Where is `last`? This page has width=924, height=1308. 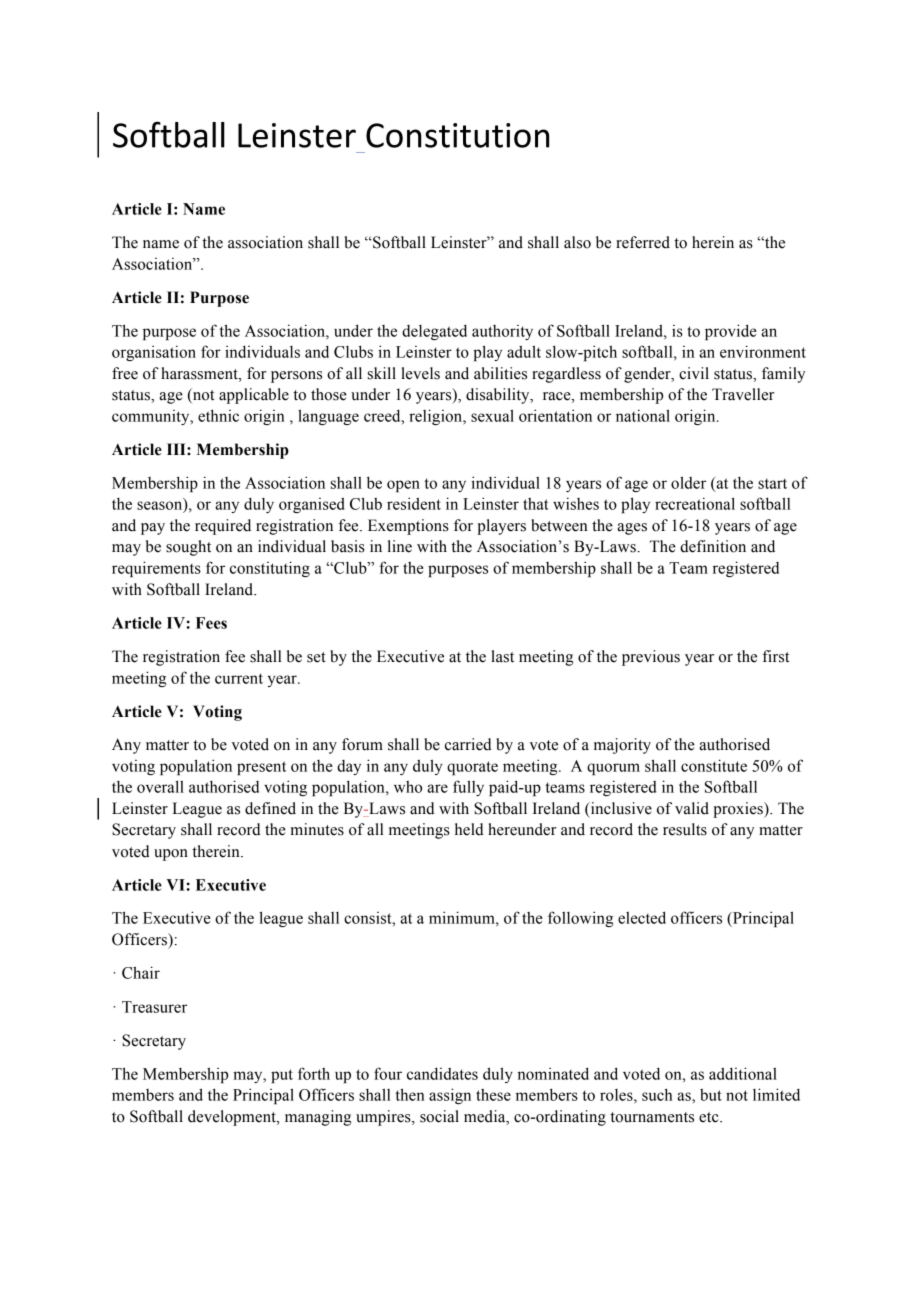
last is located at coordinates (502, 656).
